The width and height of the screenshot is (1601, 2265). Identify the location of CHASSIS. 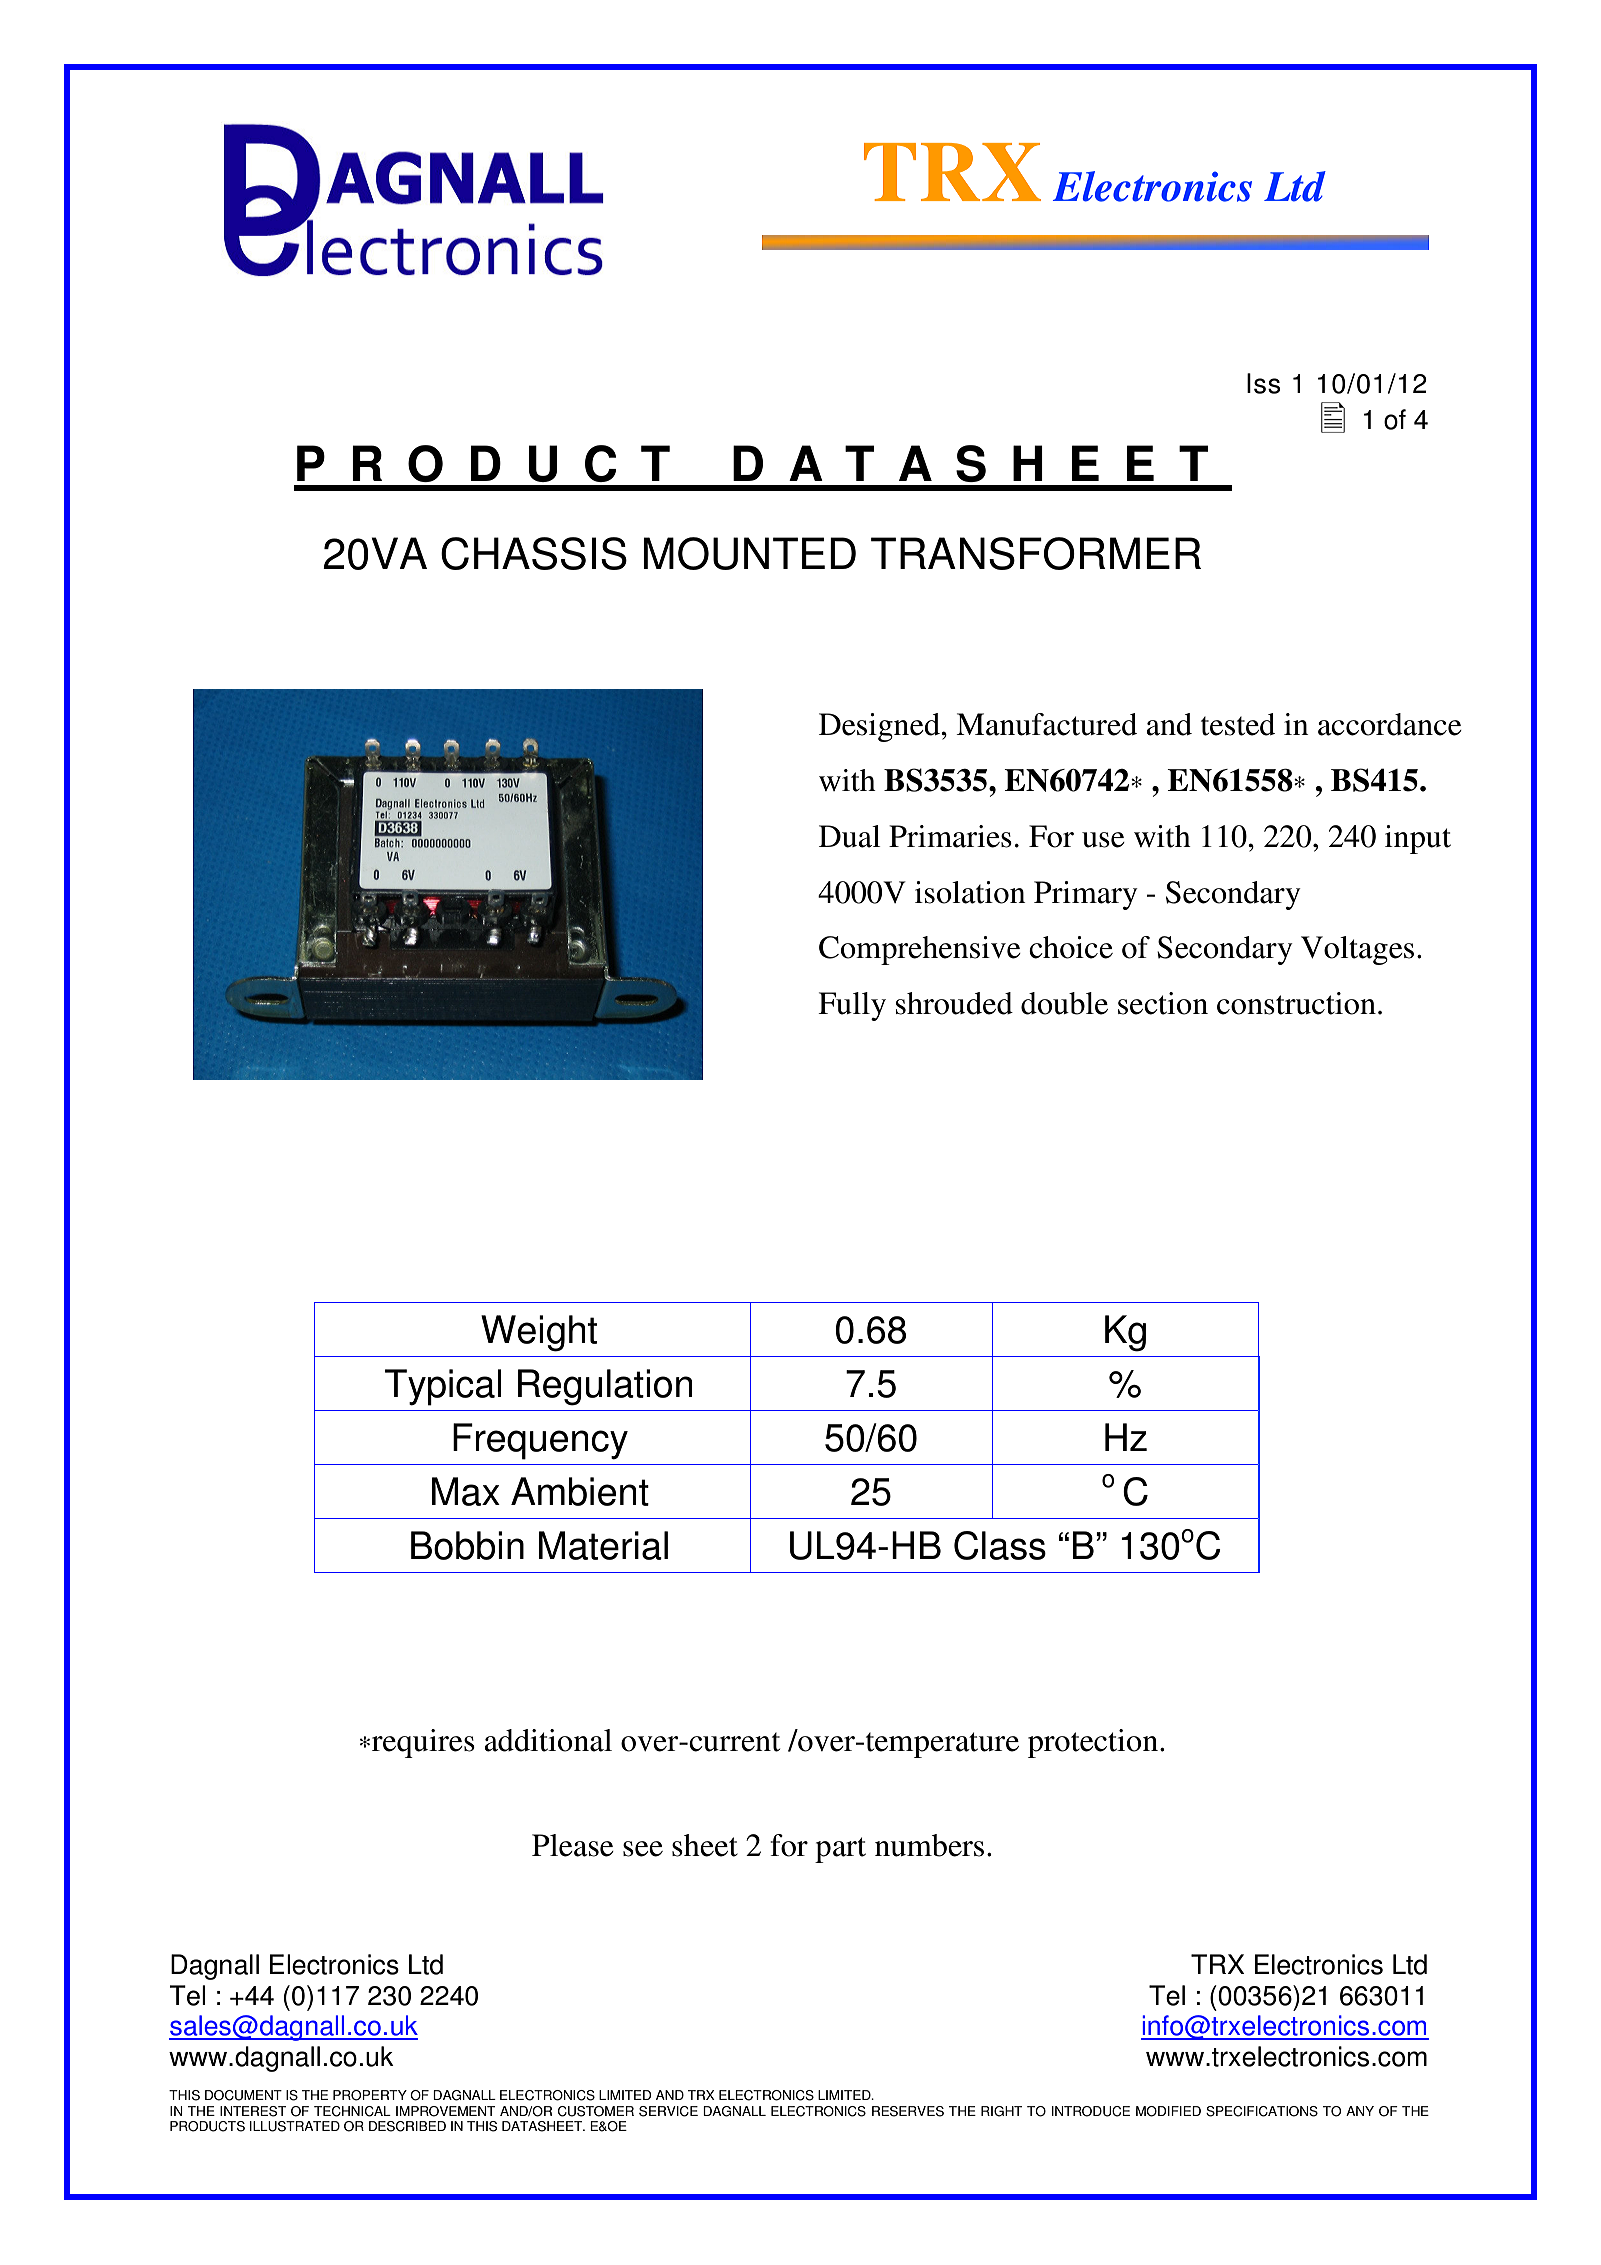
(534, 553).
